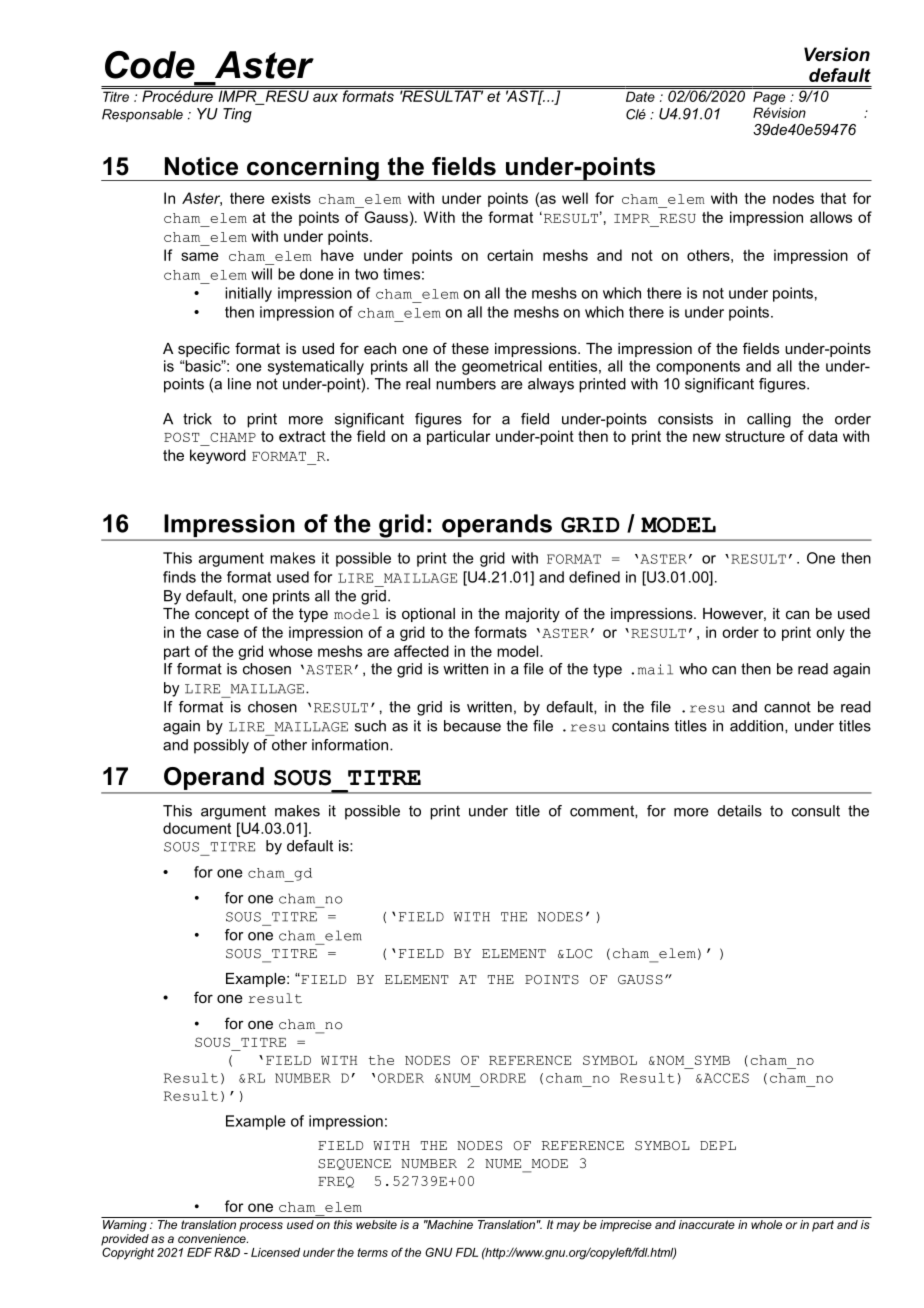 The height and width of the image is (1308, 924). What do you see at coordinates (218, 456) in the image?
I see `keyword` at bounding box center [218, 456].
